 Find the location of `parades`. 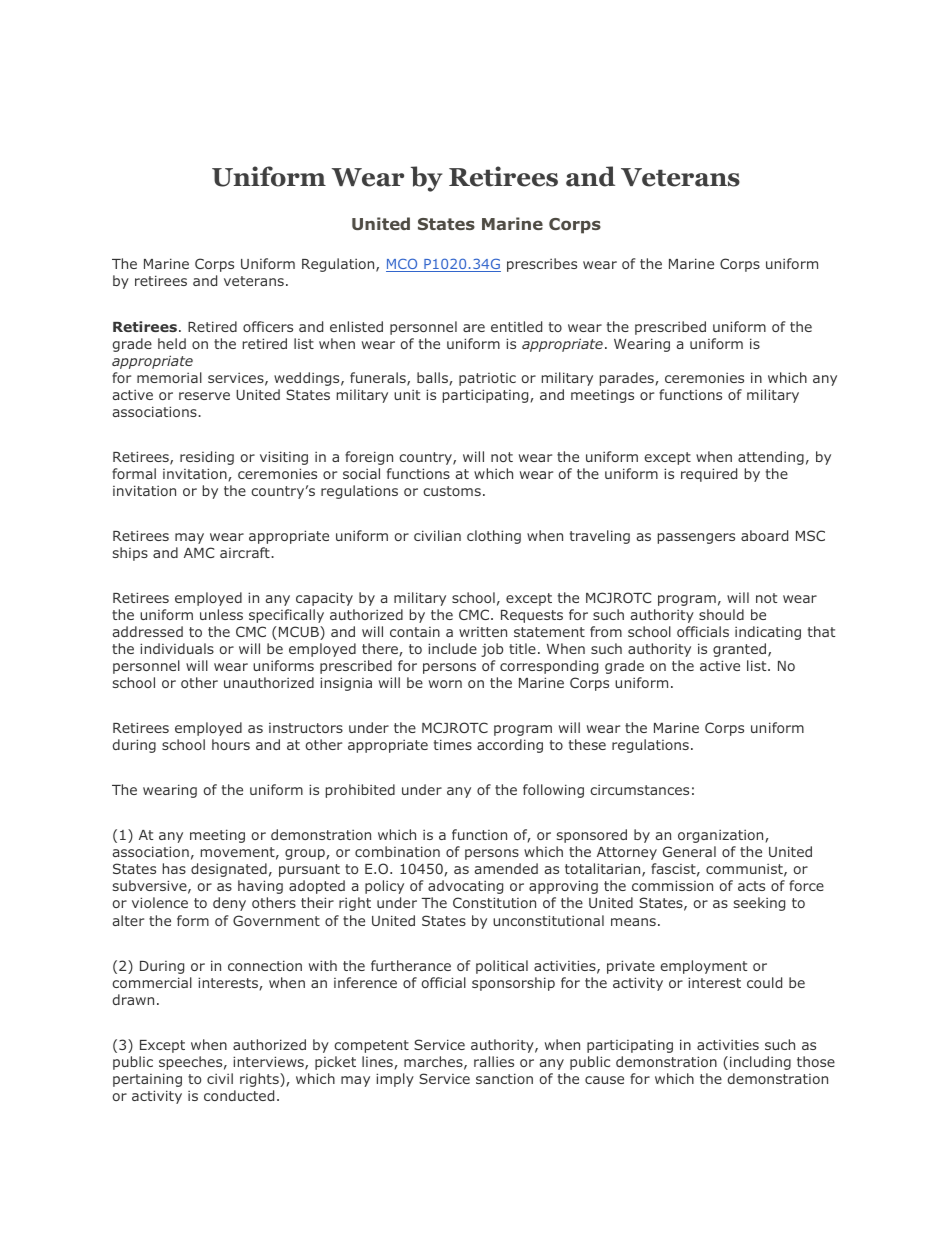

parades is located at coordinates (627, 379).
